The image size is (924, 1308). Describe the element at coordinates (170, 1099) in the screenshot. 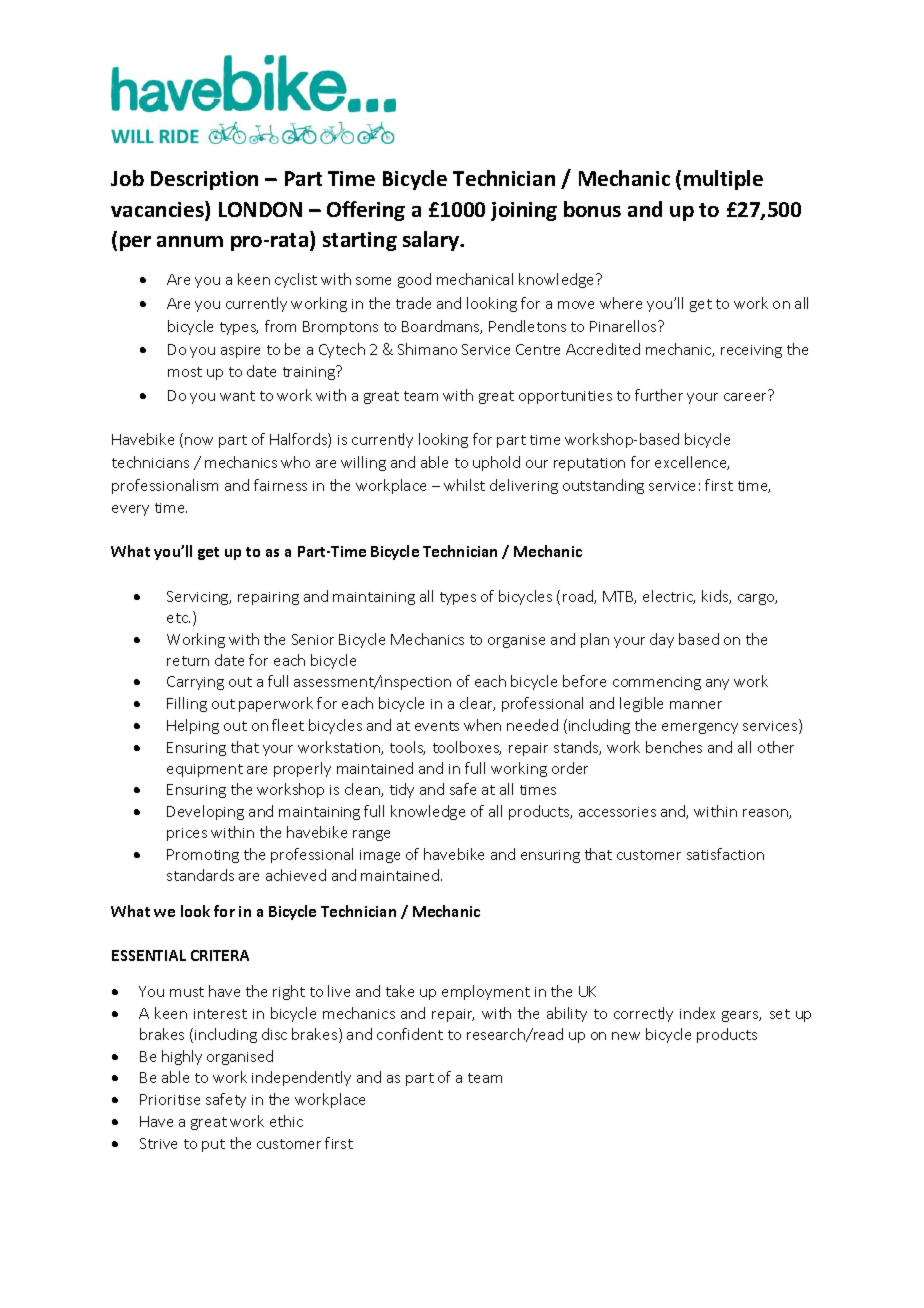

I see `Prioritise` at that location.
